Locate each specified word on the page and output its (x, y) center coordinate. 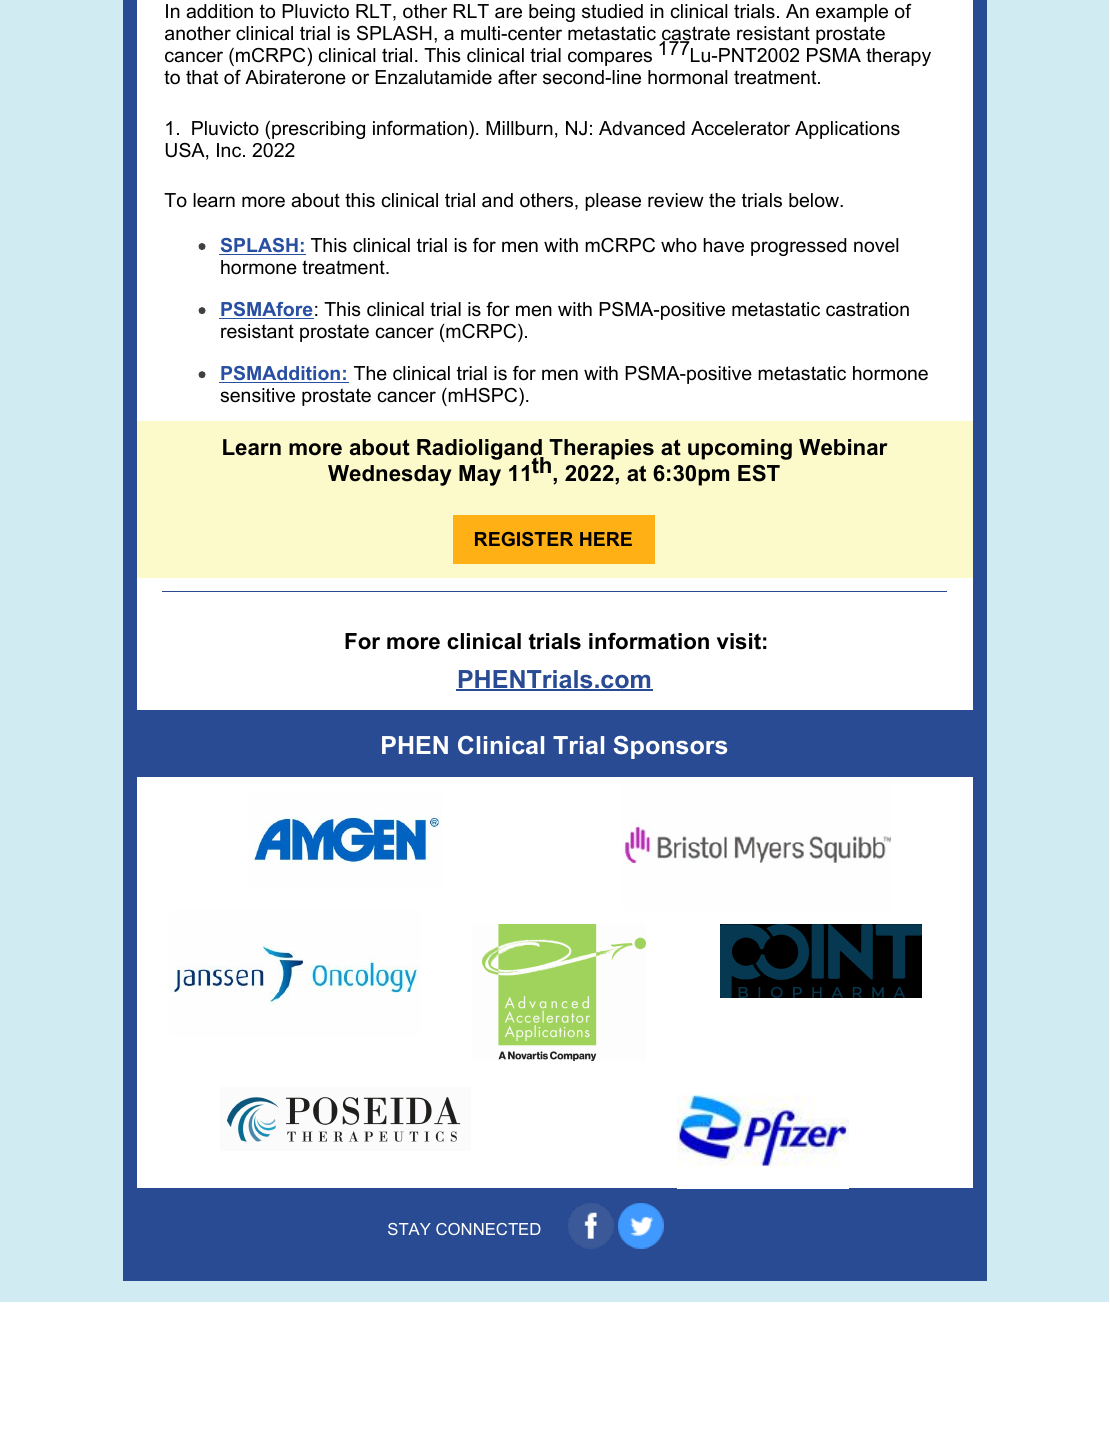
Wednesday (390, 475)
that (202, 77)
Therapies (600, 450)
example (852, 13)
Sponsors (670, 747)
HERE (606, 539)
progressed (798, 247)
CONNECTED (488, 1229)
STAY (409, 1229)
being (552, 13)
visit (739, 641)
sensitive (257, 395)
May (480, 475)
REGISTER (524, 539)
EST (759, 473)
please (613, 202)
